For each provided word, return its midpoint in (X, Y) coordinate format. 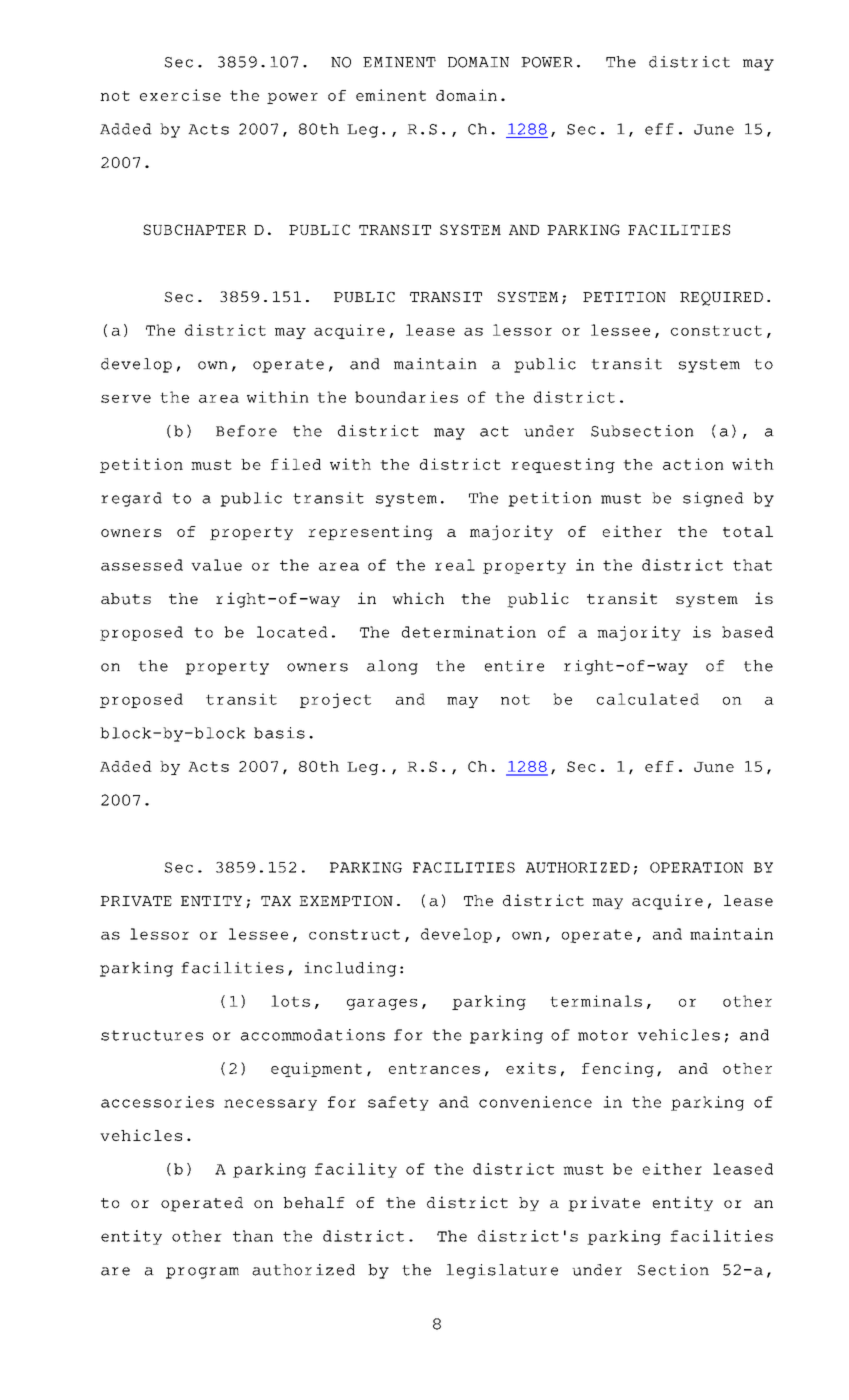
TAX (276, 901)
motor (603, 1035)
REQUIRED (721, 299)
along (392, 667)
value (216, 565)
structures (152, 1035)
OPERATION (696, 867)
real (455, 565)
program (202, 1273)
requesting (563, 465)
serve (126, 399)
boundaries (406, 397)
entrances (434, 1068)
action (693, 464)
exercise (180, 95)
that (752, 565)
